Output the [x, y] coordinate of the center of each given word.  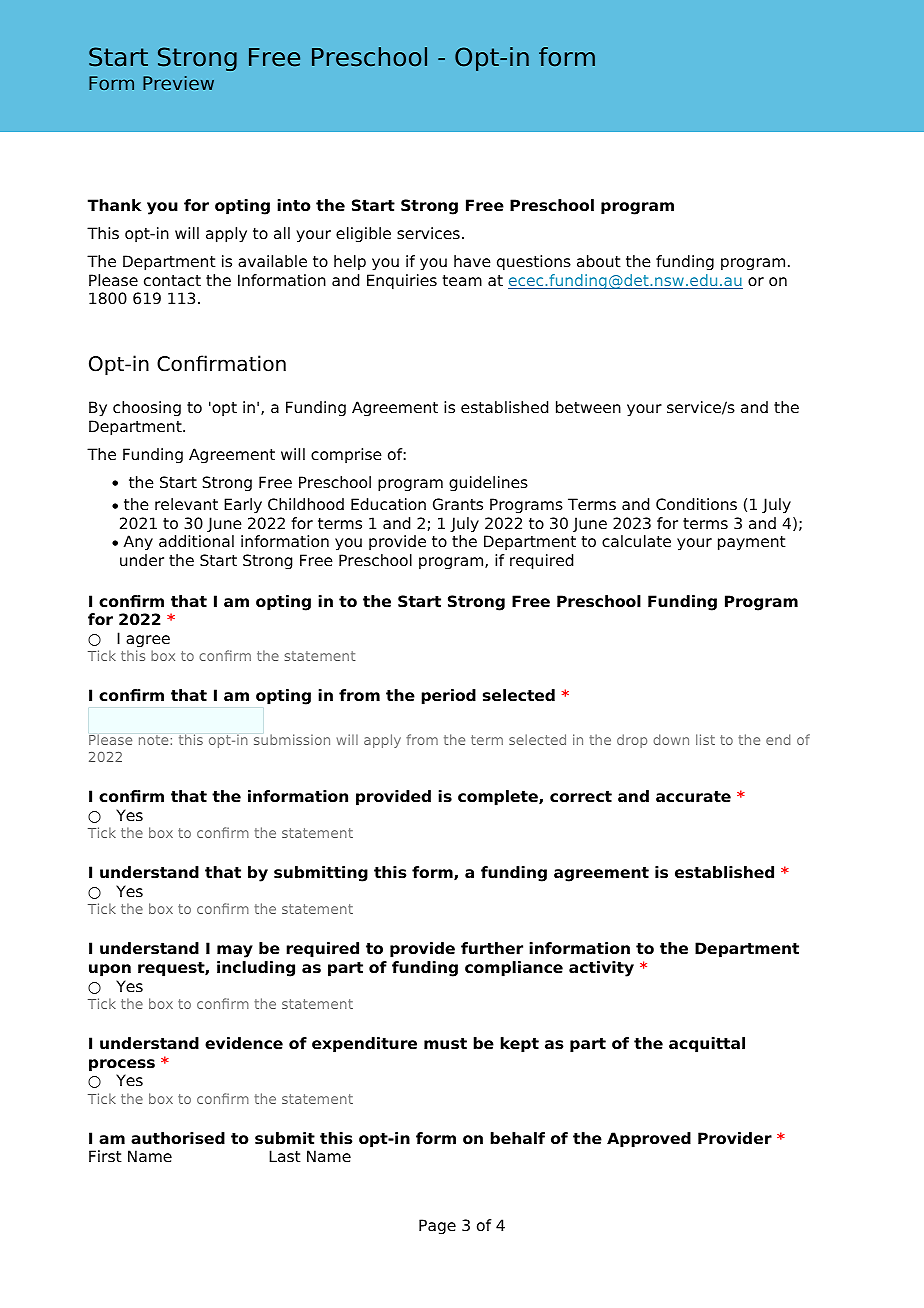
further [492, 948]
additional [196, 541]
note [153, 740]
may [235, 951]
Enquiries [402, 282]
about [599, 261]
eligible [363, 235]
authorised [178, 1138]
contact [172, 281]
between [588, 407]
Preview [178, 83]
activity [601, 969]
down [671, 739]
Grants [458, 504]
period [448, 697]
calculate [636, 541]
